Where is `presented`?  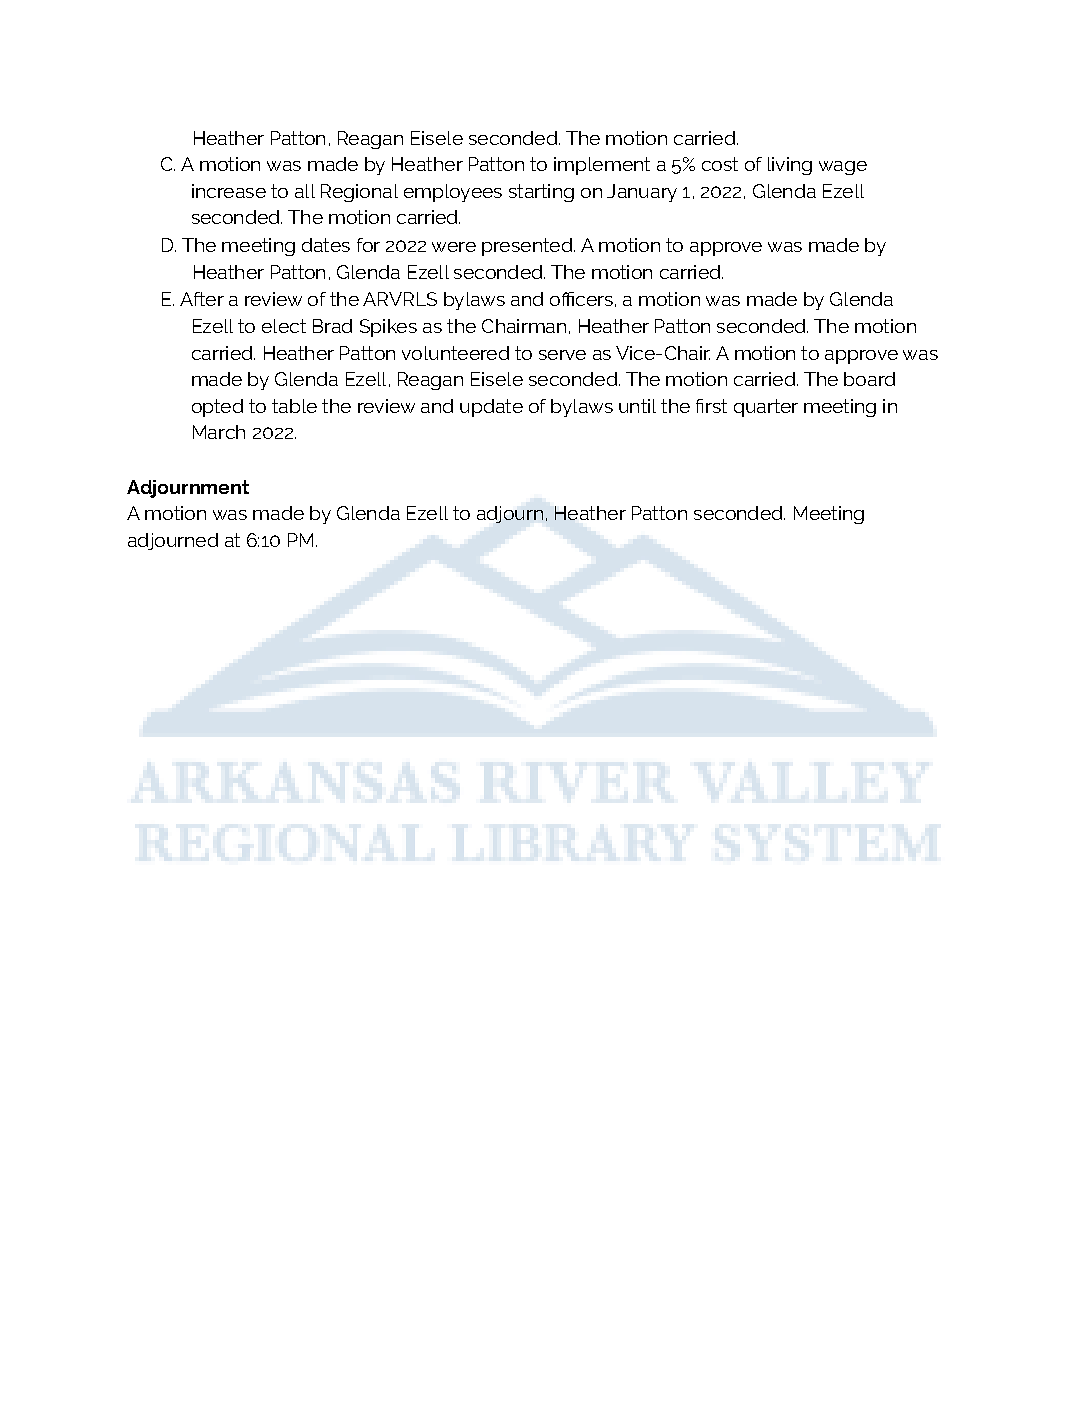 presented is located at coordinates (528, 247).
